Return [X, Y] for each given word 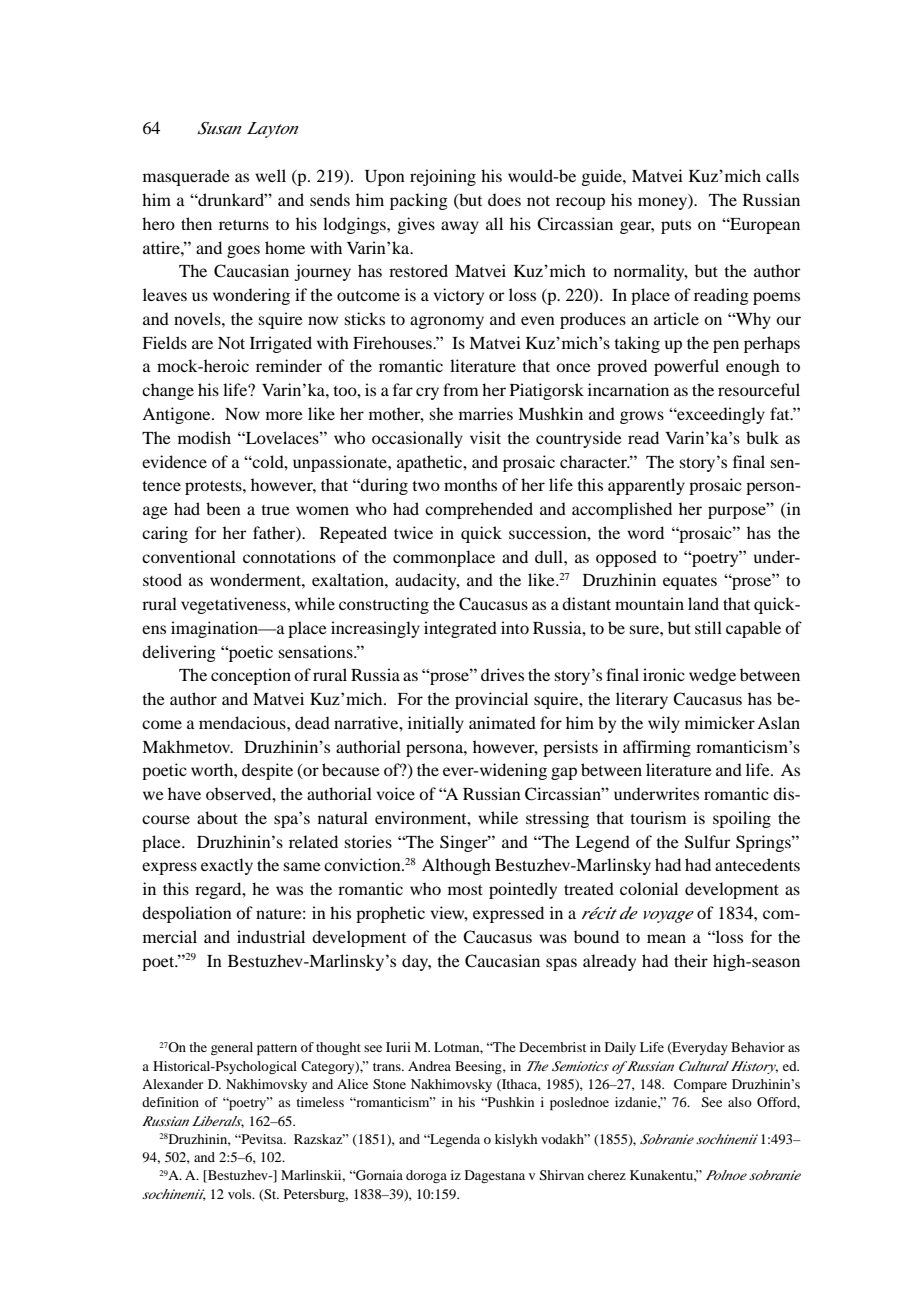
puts [676, 227]
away [460, 227]
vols [241, 1194]
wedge [712, 676]
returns [244, 225]
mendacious [243, 722]
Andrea [429, 1066]
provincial [491, 700]
